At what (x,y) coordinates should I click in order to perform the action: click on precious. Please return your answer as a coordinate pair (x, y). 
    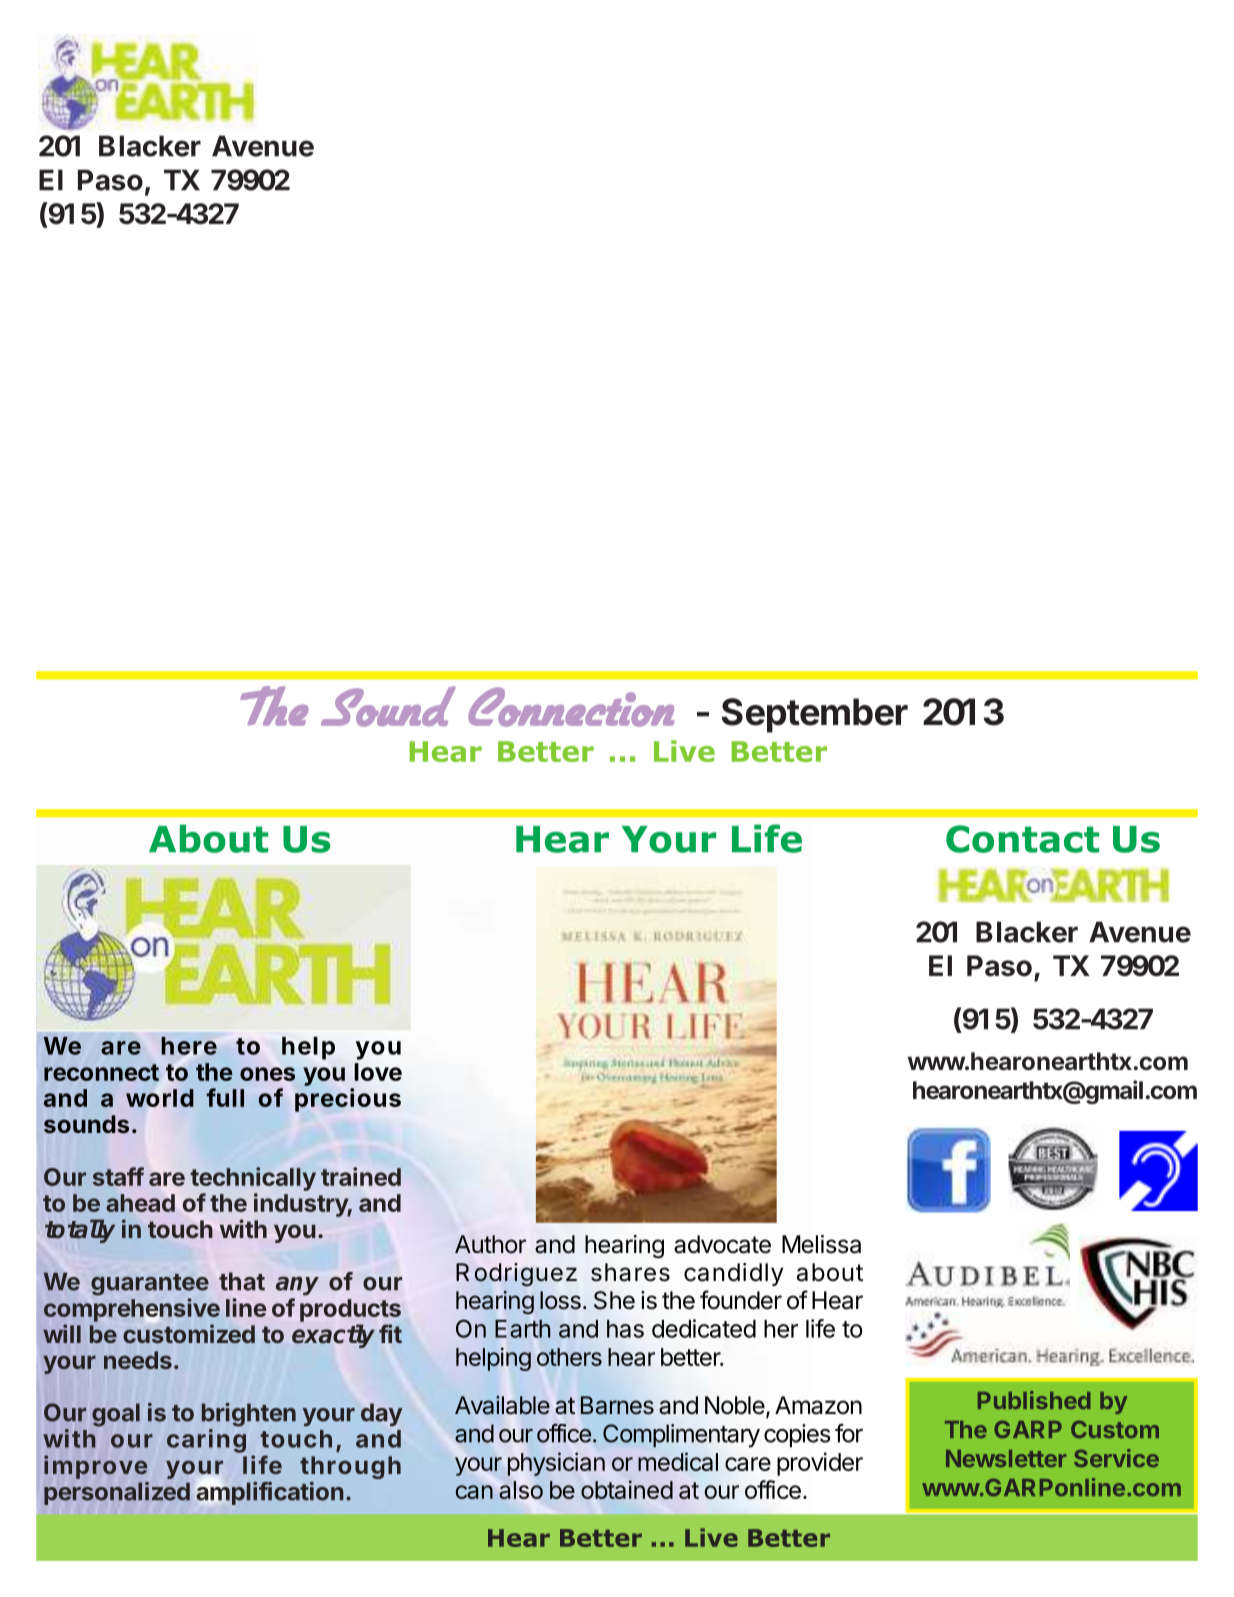
    Looking at the image, I should click on (348, 1100).
